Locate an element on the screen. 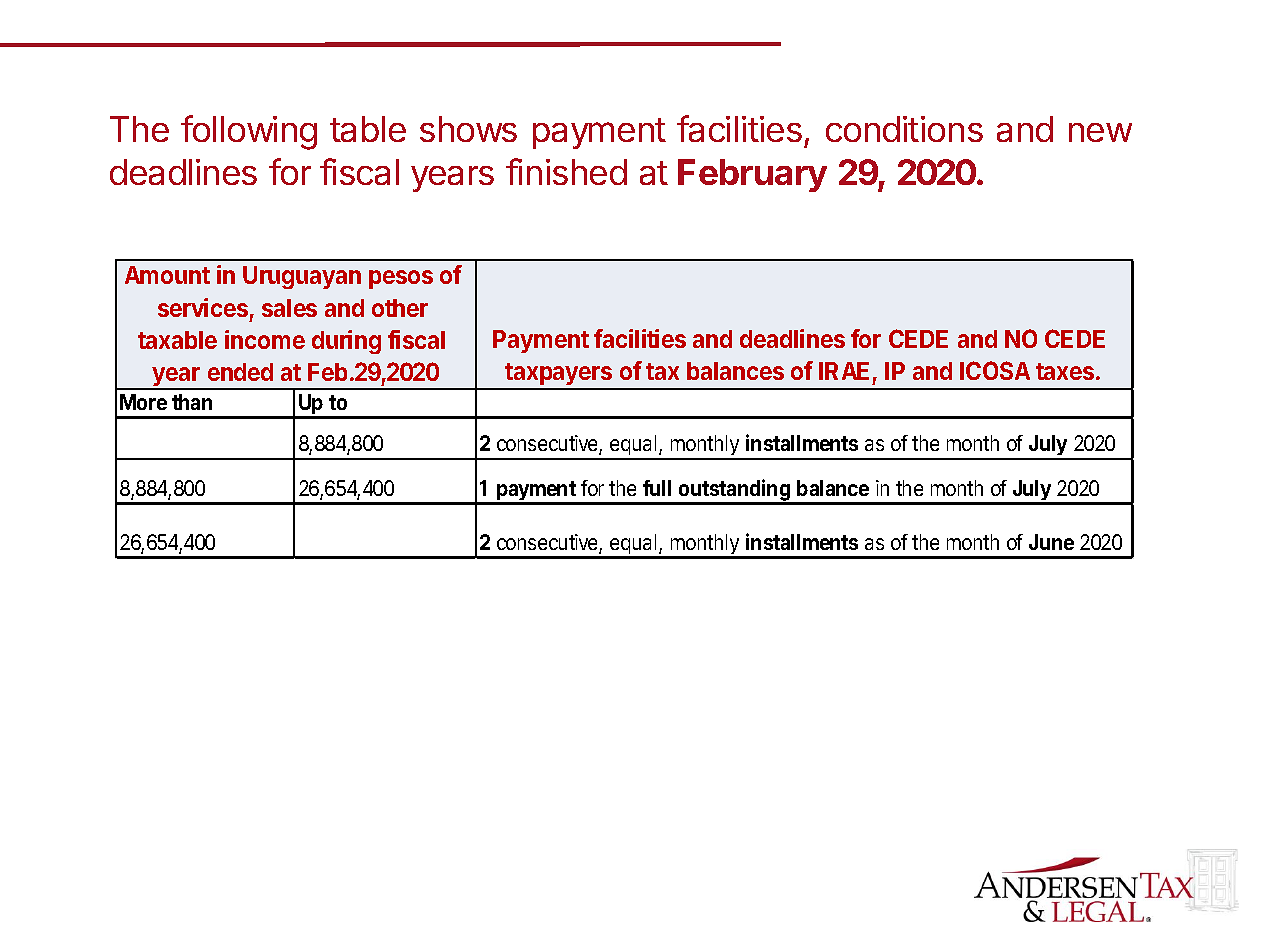 The height and width of the screenshot is (952, 1270). taxes is located at coordinates (1066, 371).
